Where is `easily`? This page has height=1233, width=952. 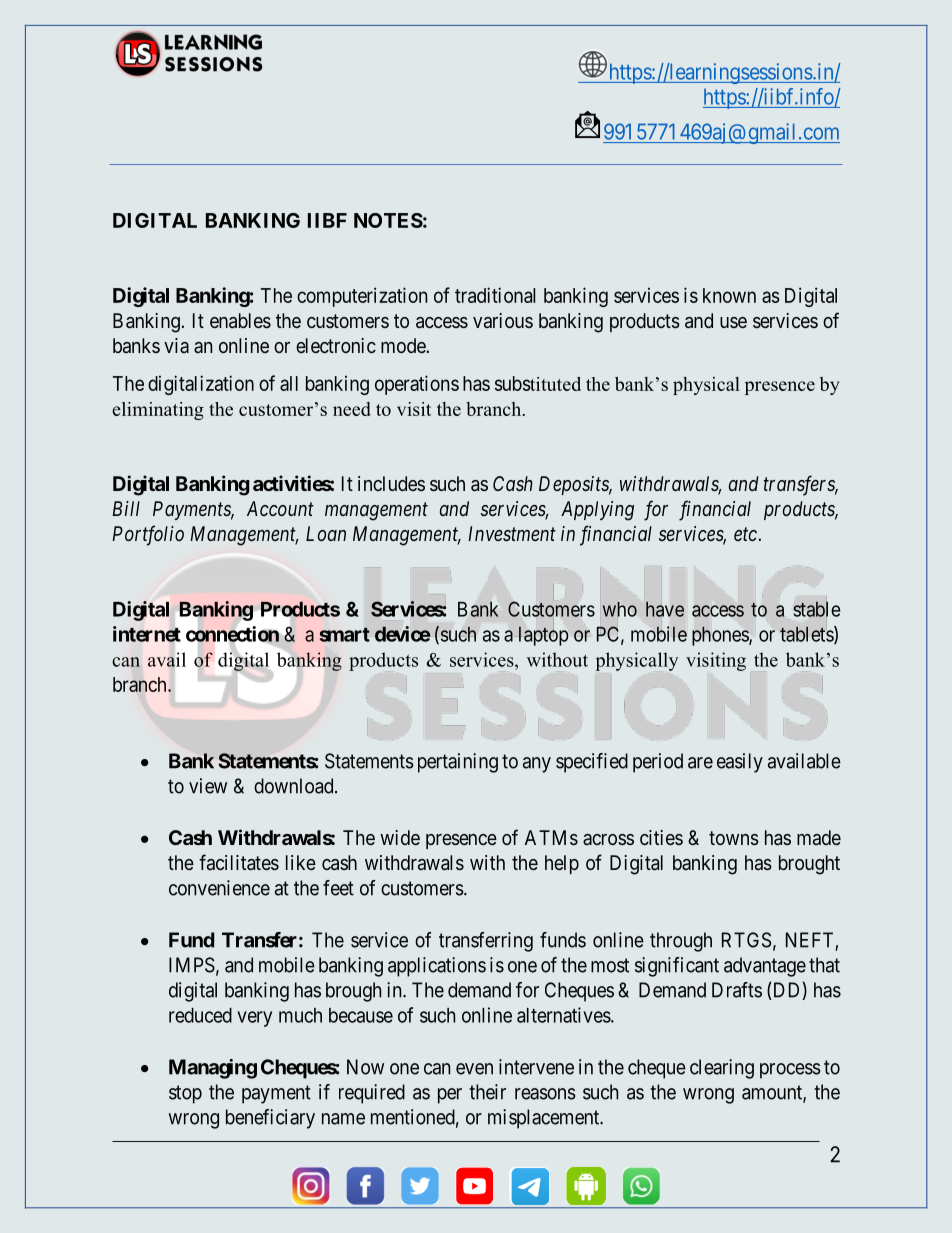
easily is located at coordinates (740, 763).
